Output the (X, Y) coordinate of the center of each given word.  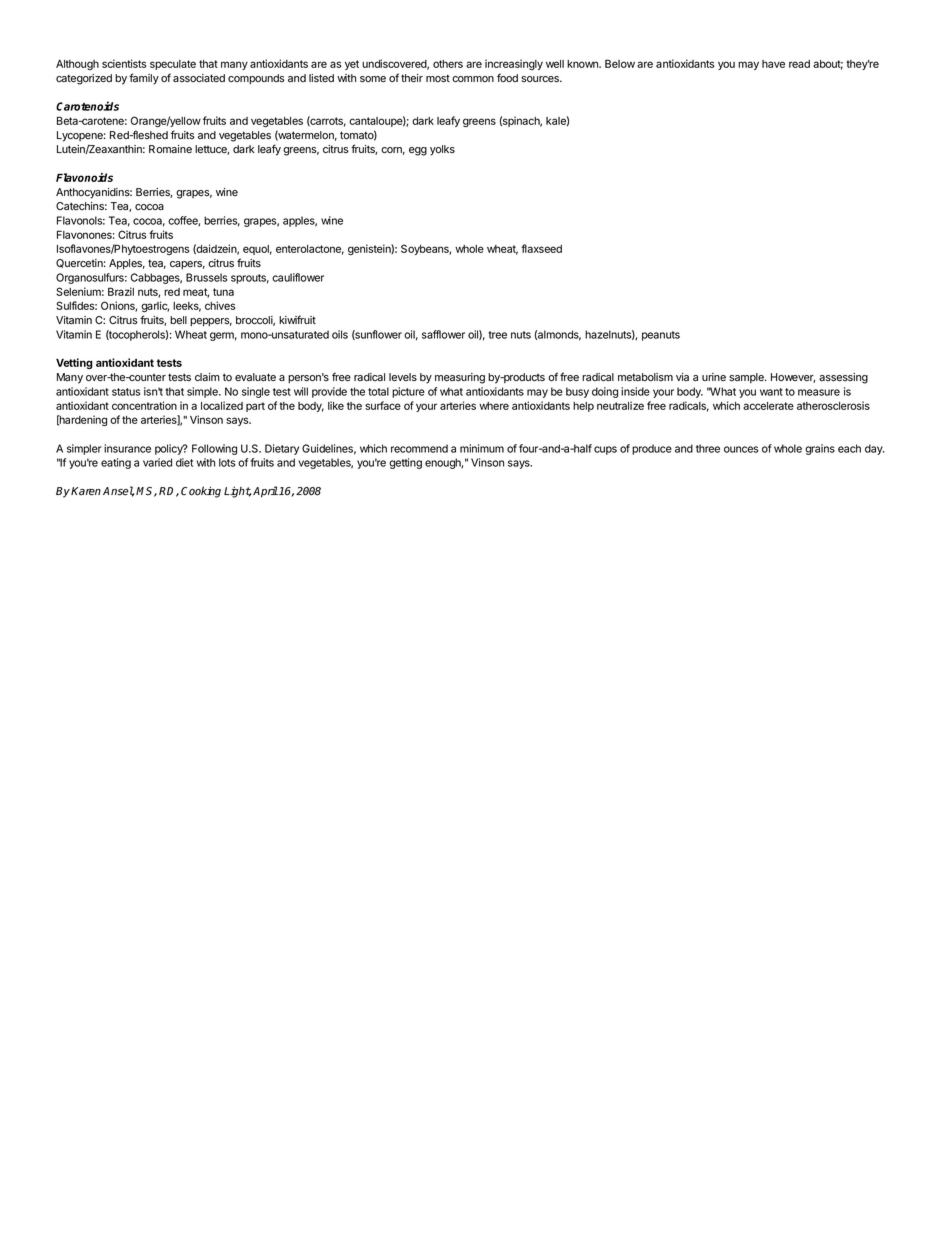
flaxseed (541, 248)
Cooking (201, 492)
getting (405, 463)
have (773, 64)
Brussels (206, 277)
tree (498, 335)
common (473, 79)
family (144, 79)
